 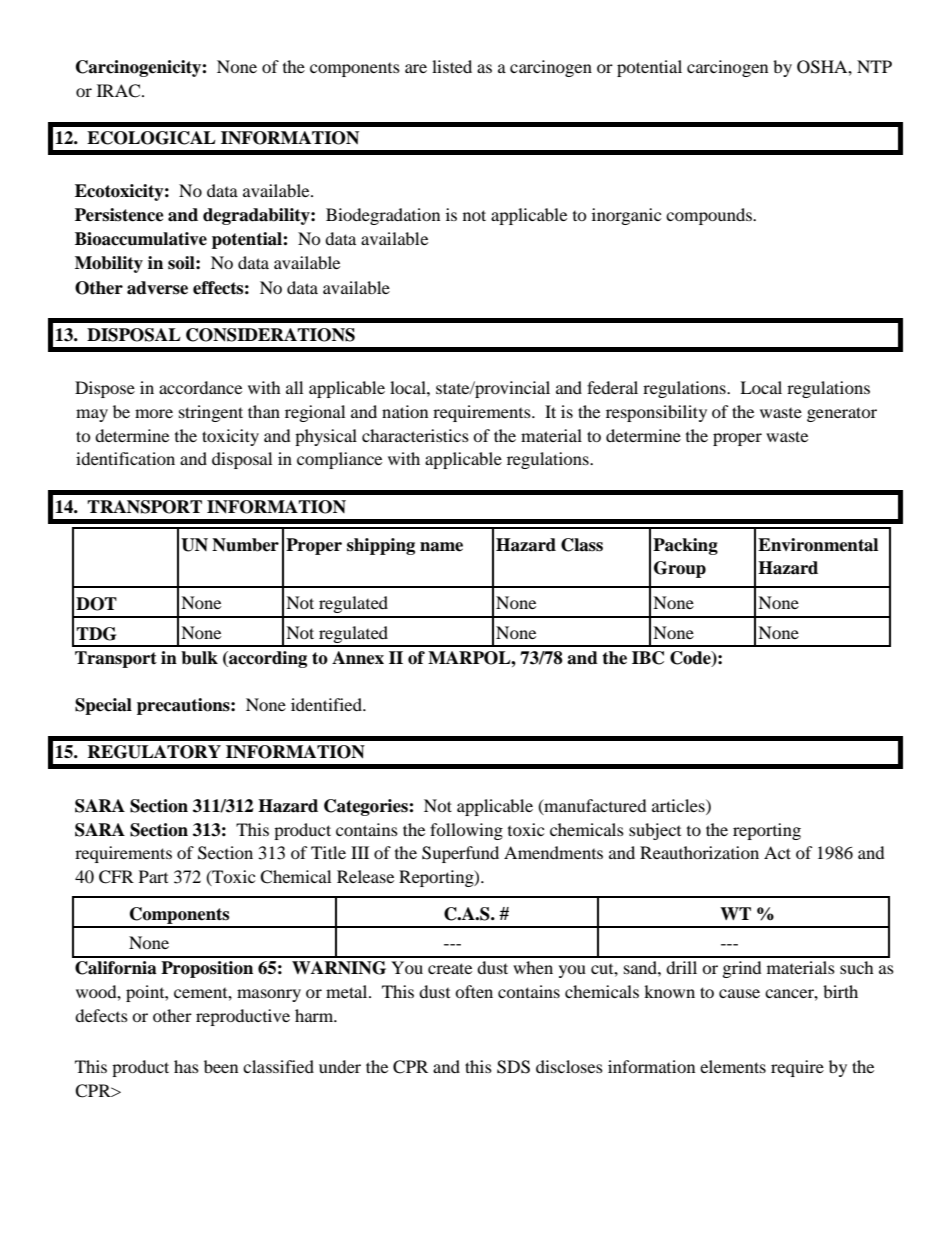 What do you see at coordinates (154, 752) in the screenshot?
I see `REGULATORY` at bounding box center [154, 752].
